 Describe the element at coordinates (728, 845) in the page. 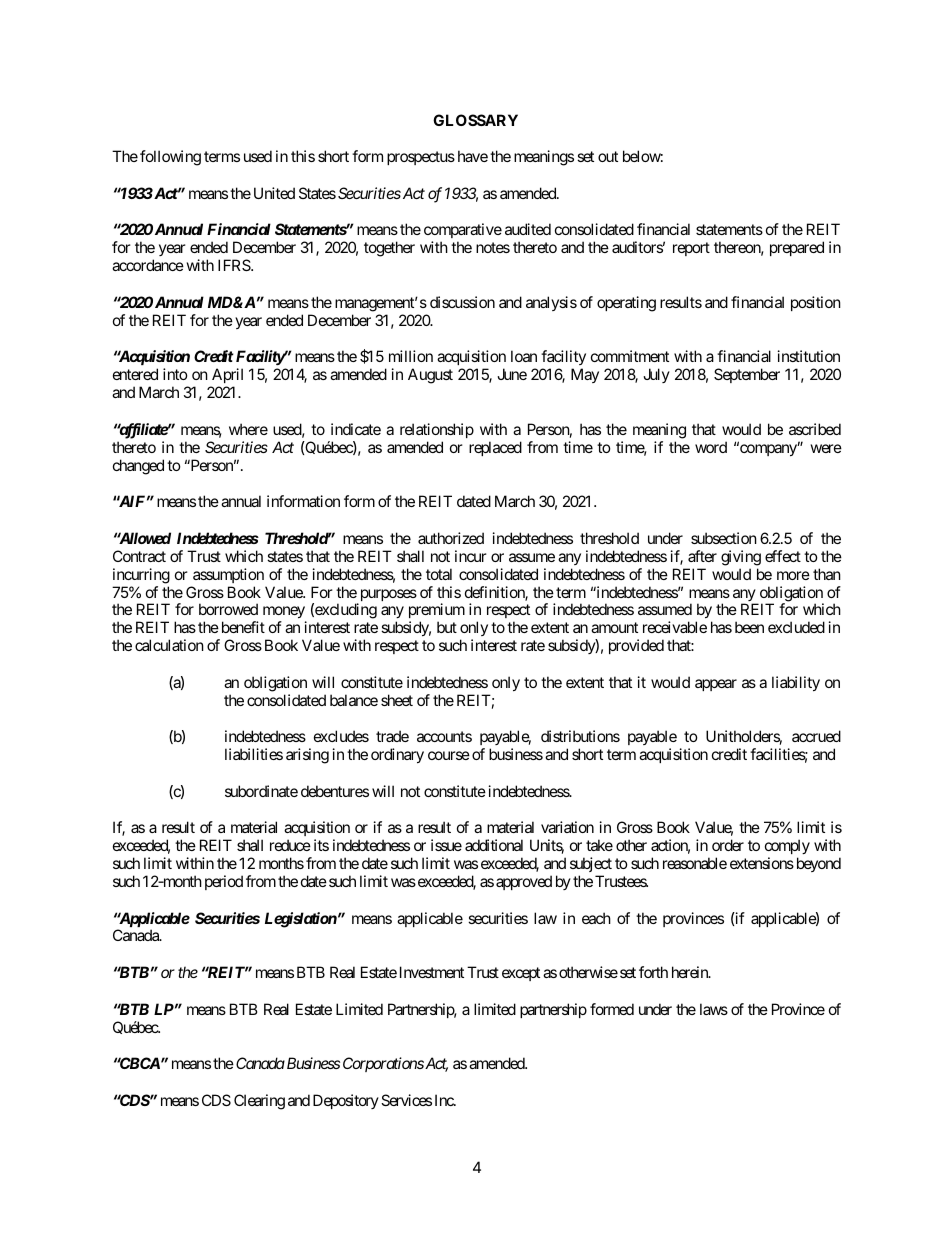

I see `order` at that location.
